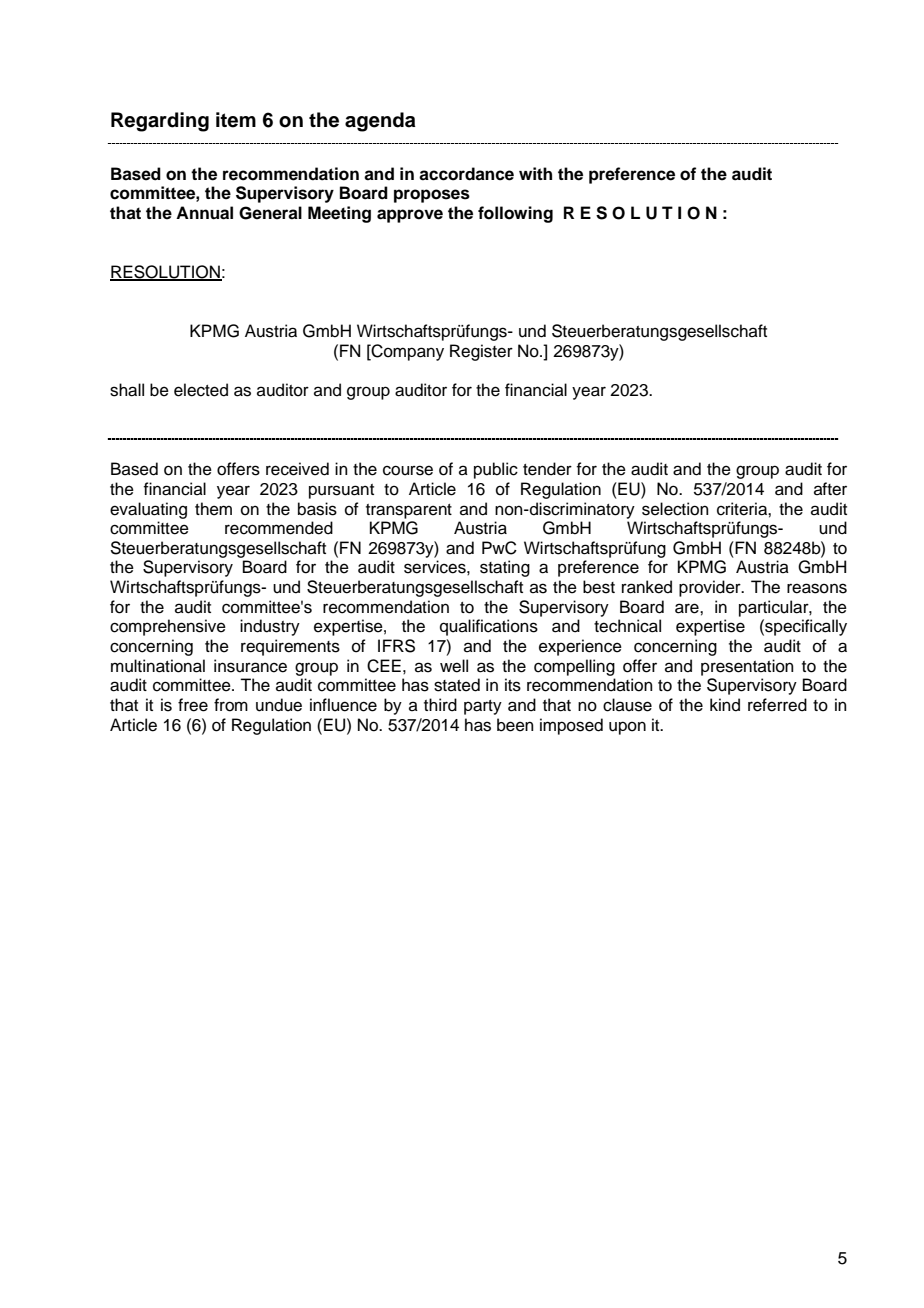  What do you see at coordinates (193, 705) in the screenshot?
I see `free` at bounding box center [193, 705].
